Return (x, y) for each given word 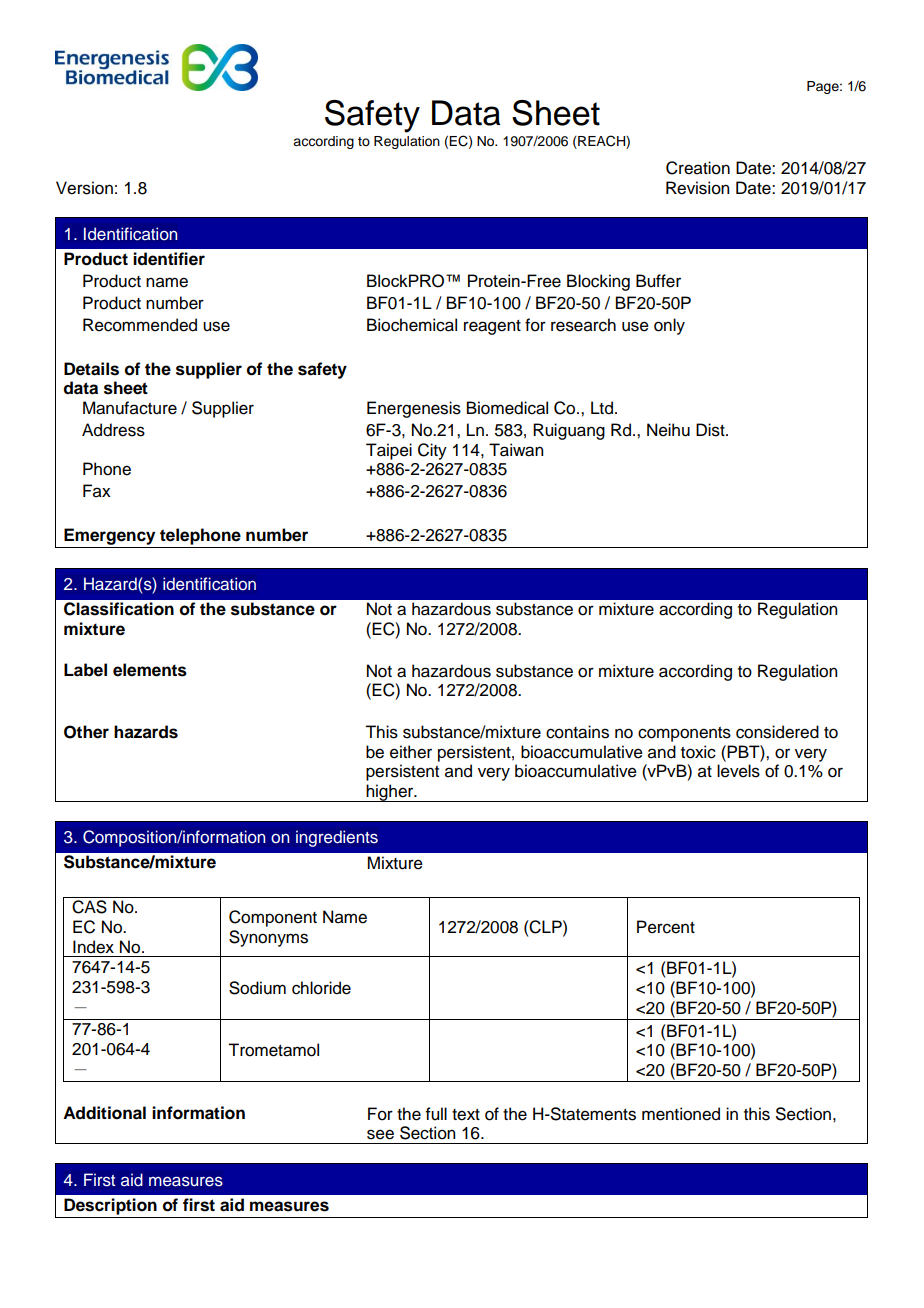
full (436, 1114)
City (432, 451)
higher (390, 793)
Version (84, 188)
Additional (104, 1113)
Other (86, 732)
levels (738, 771)
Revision (697, 188)
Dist (711, 430)
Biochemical (412, 325)
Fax (97, 491)
